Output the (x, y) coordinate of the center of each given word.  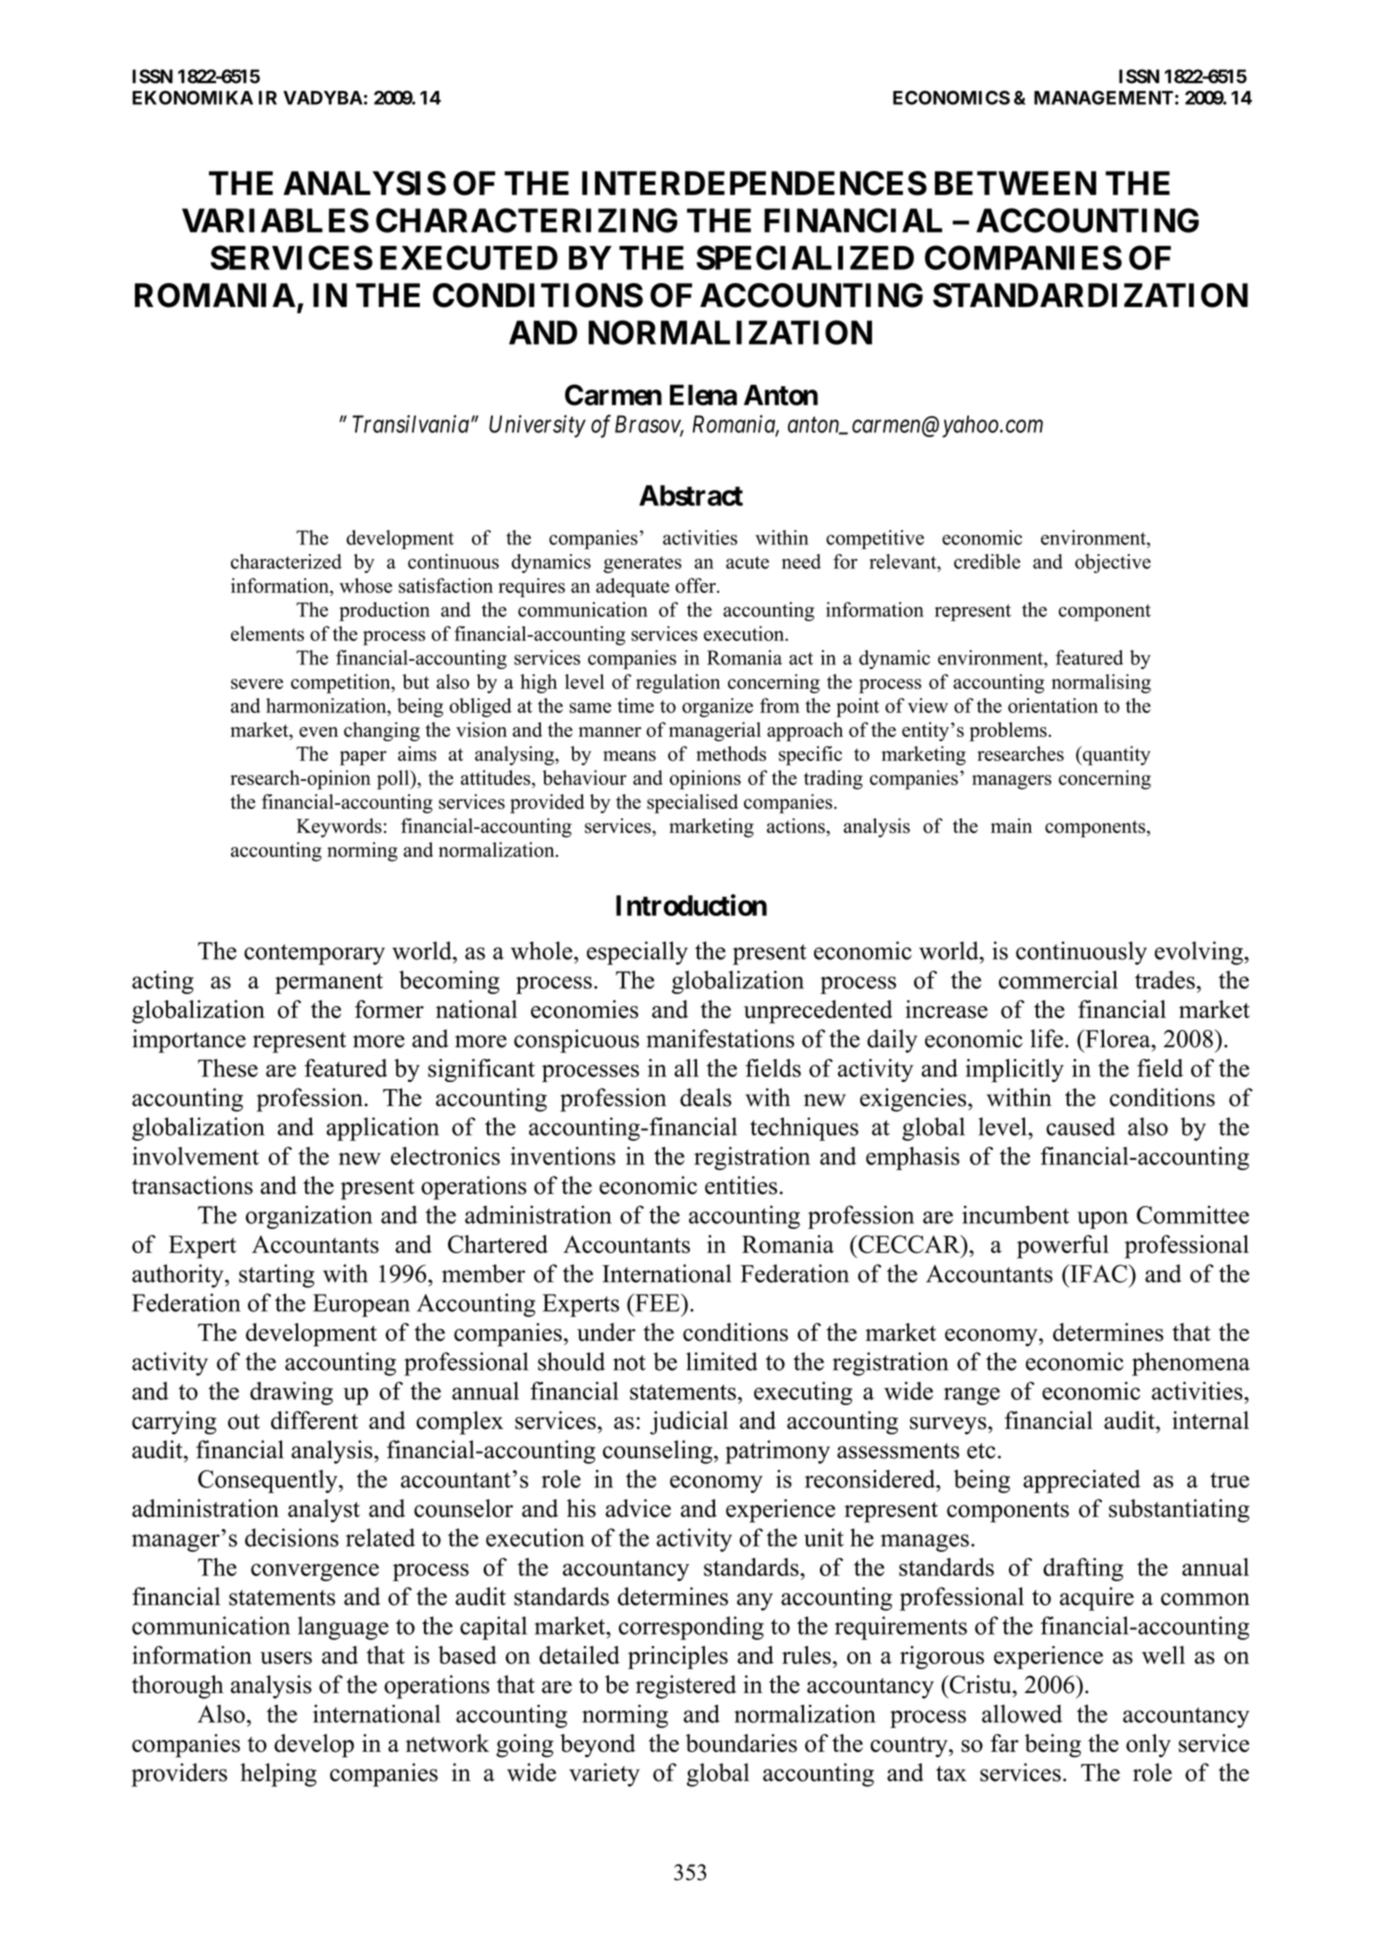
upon (1102, 1220)
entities (741, 1185)
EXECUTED (469, 257)
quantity (1116, 756)
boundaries (741, 1743)
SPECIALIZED (805, 257)
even (318, 732)
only (1148, 1746)
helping (279, 1775)
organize (717, 707)
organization (309, 1217)
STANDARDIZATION (1090, 295)
